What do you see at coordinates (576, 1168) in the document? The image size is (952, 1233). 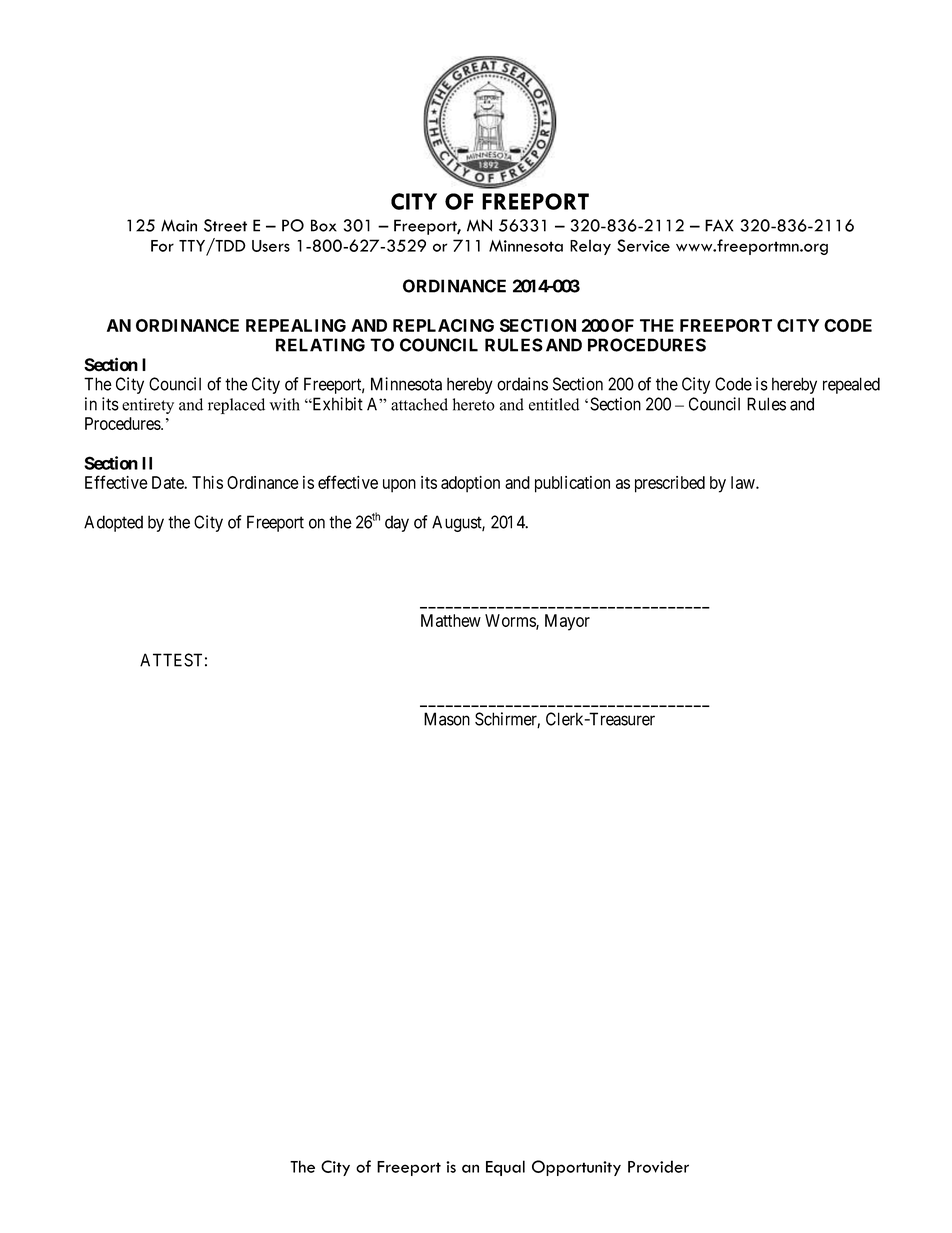 I see `Opportunity` at bounding box center [576, 1168].
